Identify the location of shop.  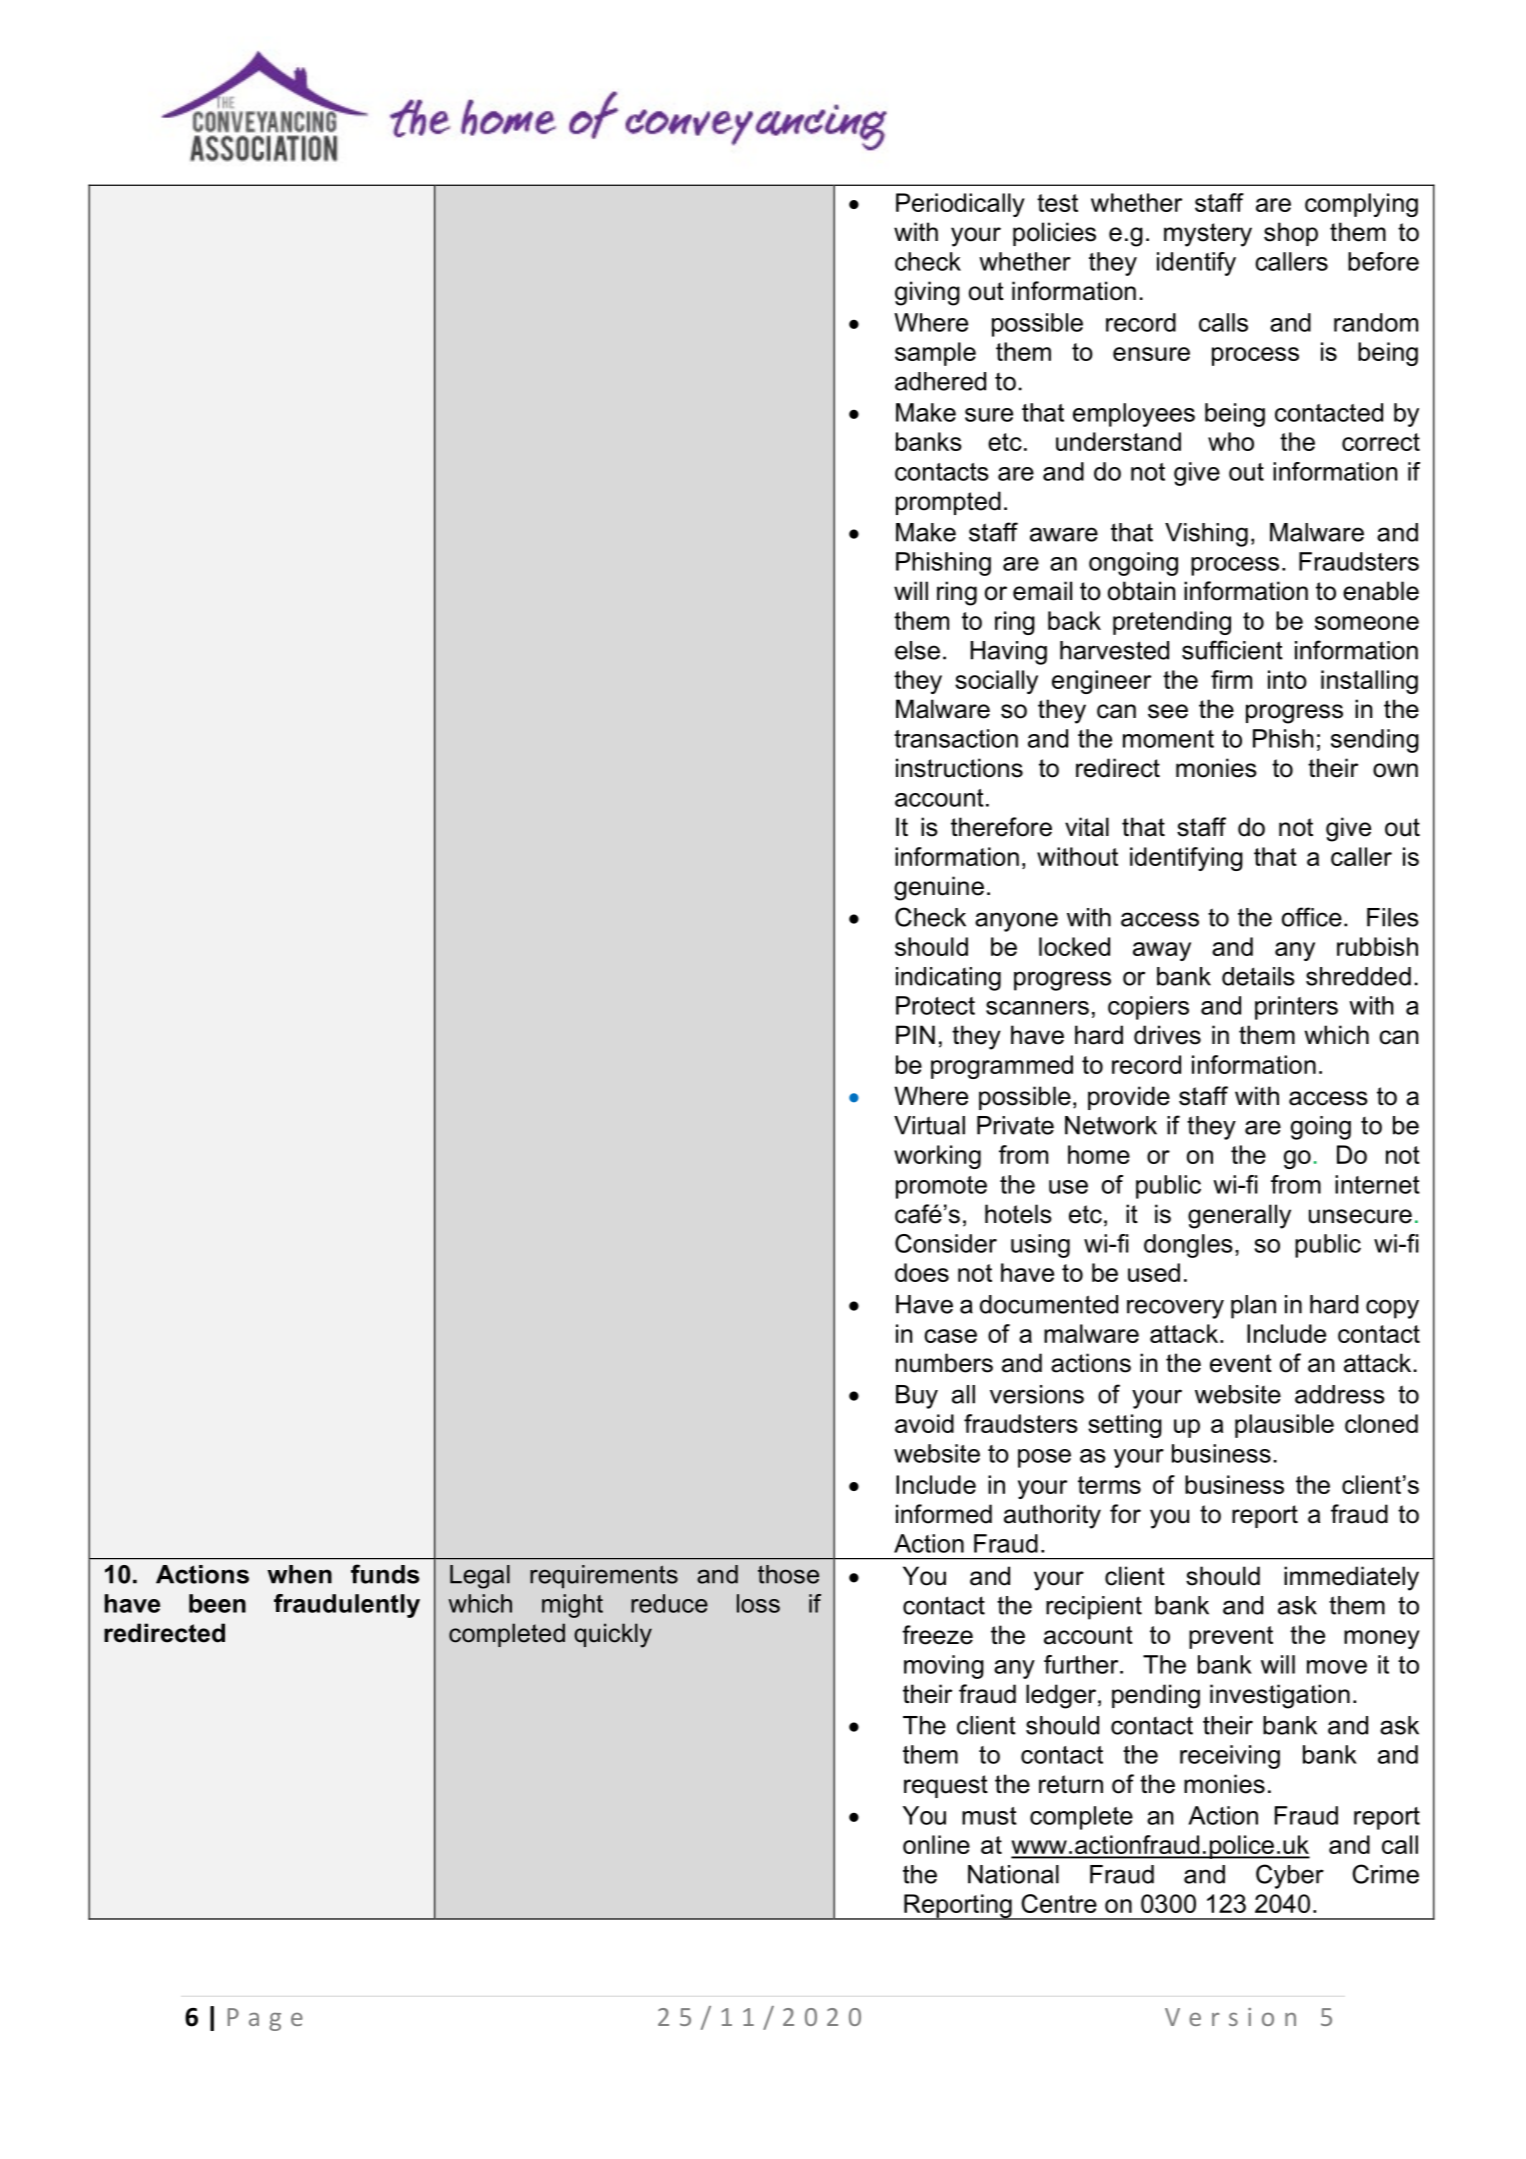
(1291, 234).
